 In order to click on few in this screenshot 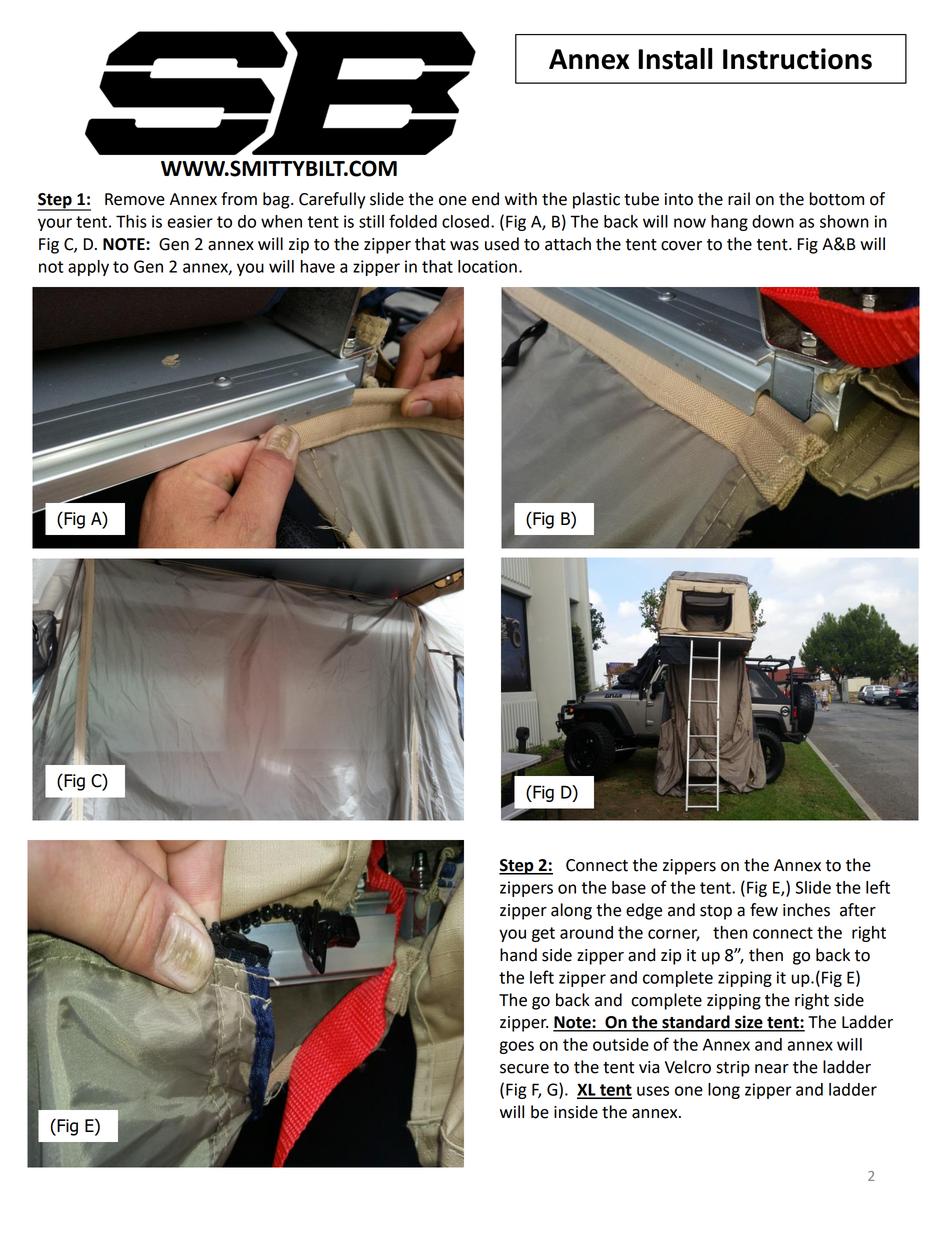, I will do `click(764, 910)`.
